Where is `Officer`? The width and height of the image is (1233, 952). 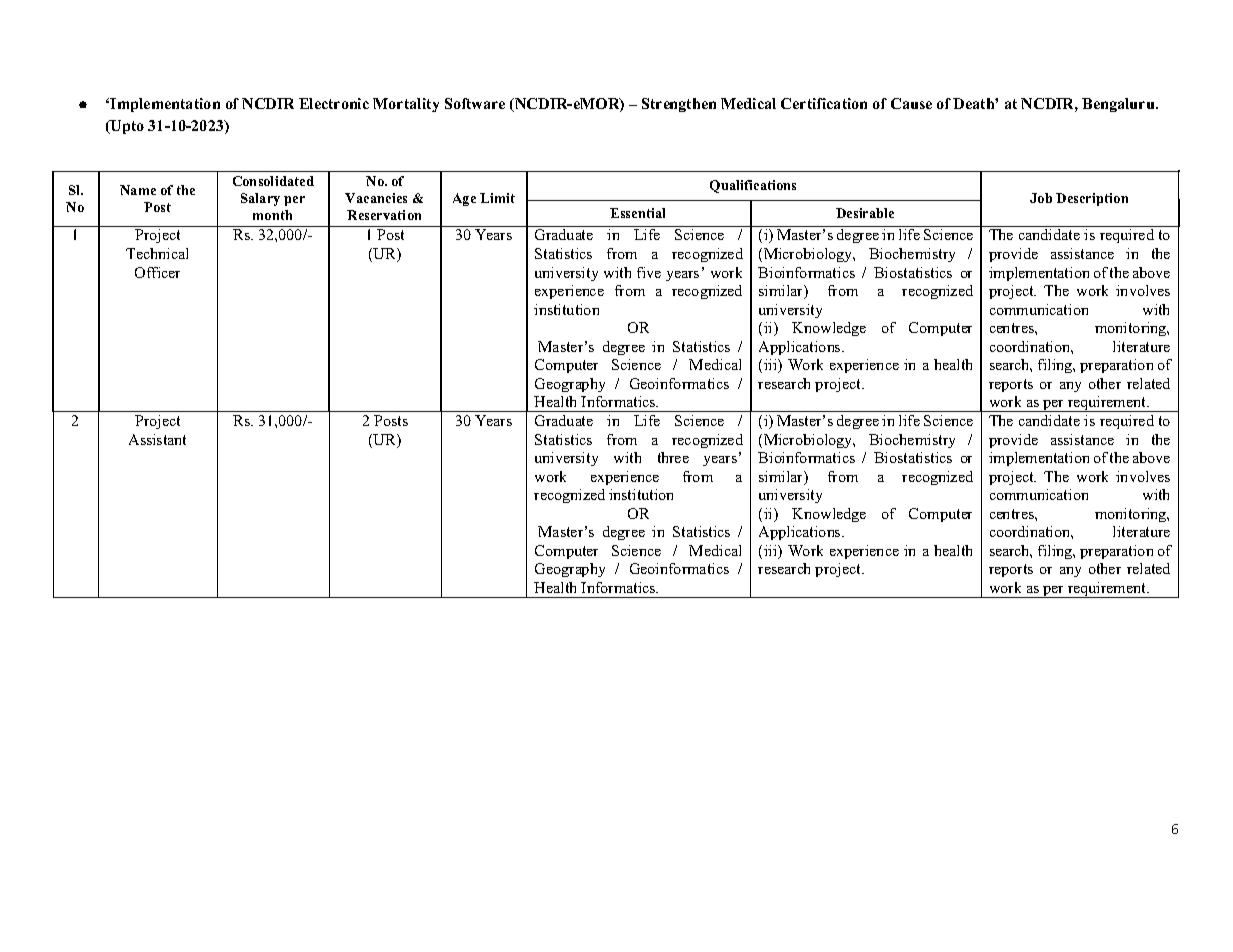 Officer is located at coordinates (157, 272).
